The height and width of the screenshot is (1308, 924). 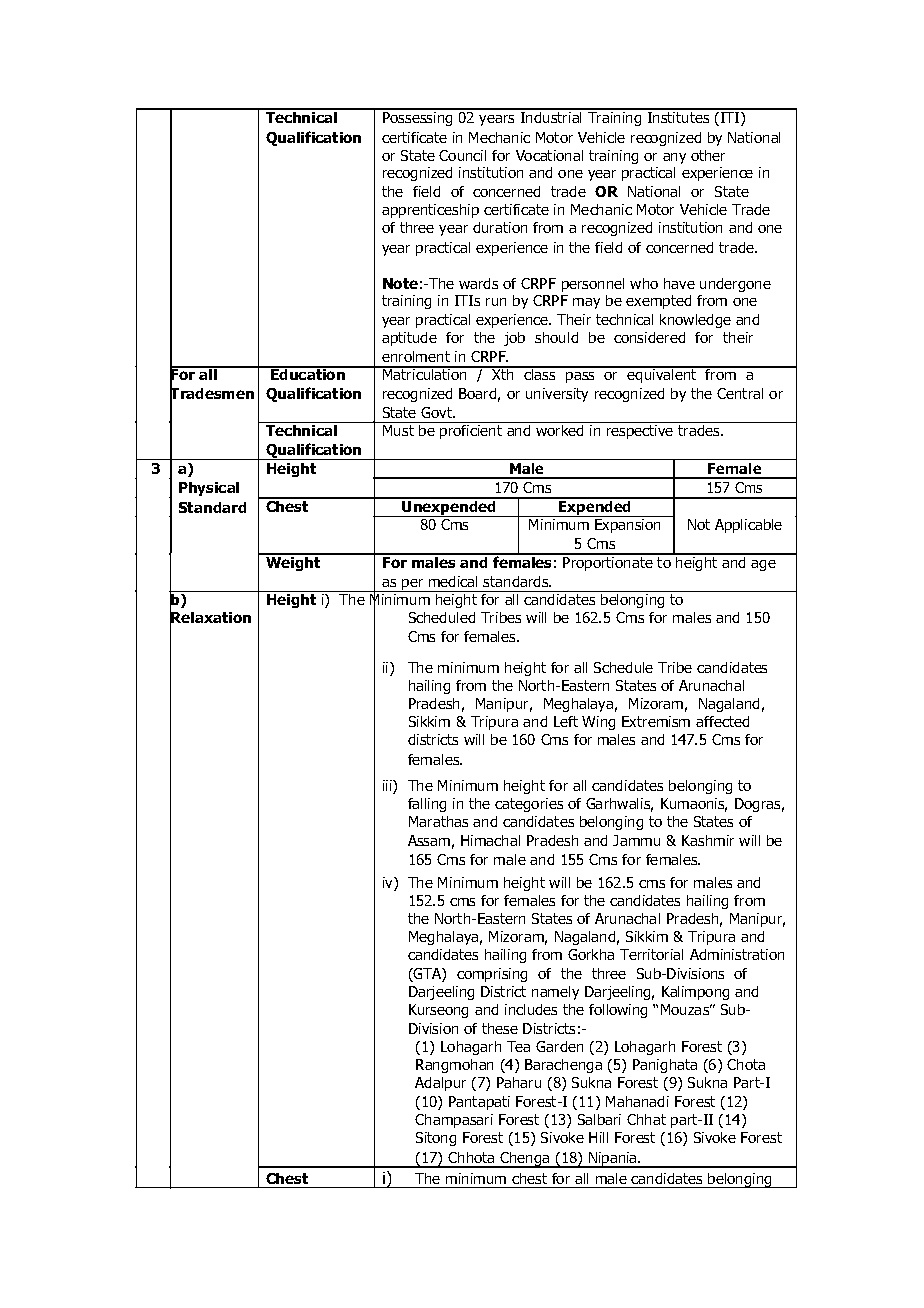 What do you see at coordinates (436, 1139) in the screenshot?
I see `Sitong` at bounding box center [436, 1139].
